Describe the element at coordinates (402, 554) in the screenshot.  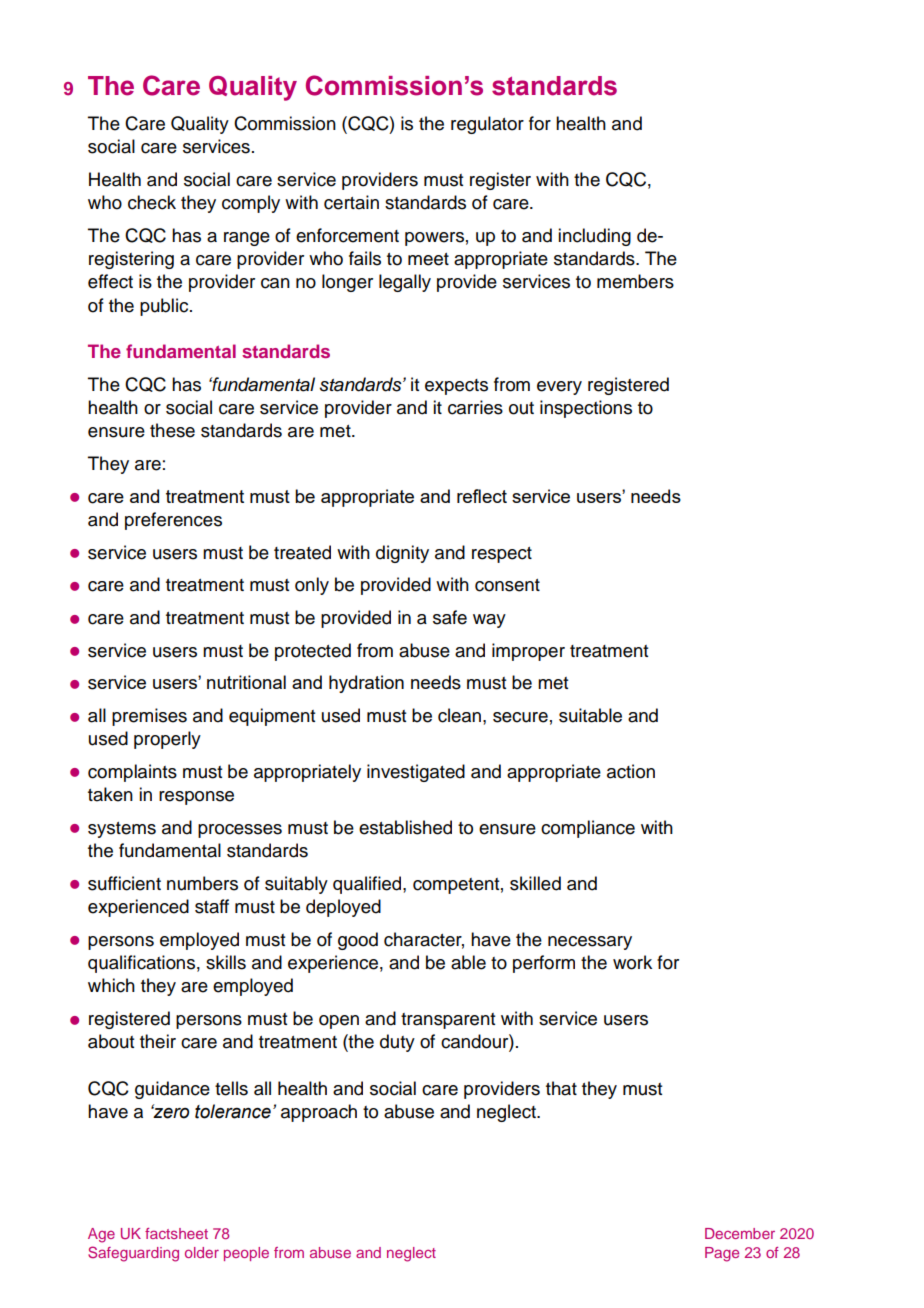
I see `dignity` at that location.
